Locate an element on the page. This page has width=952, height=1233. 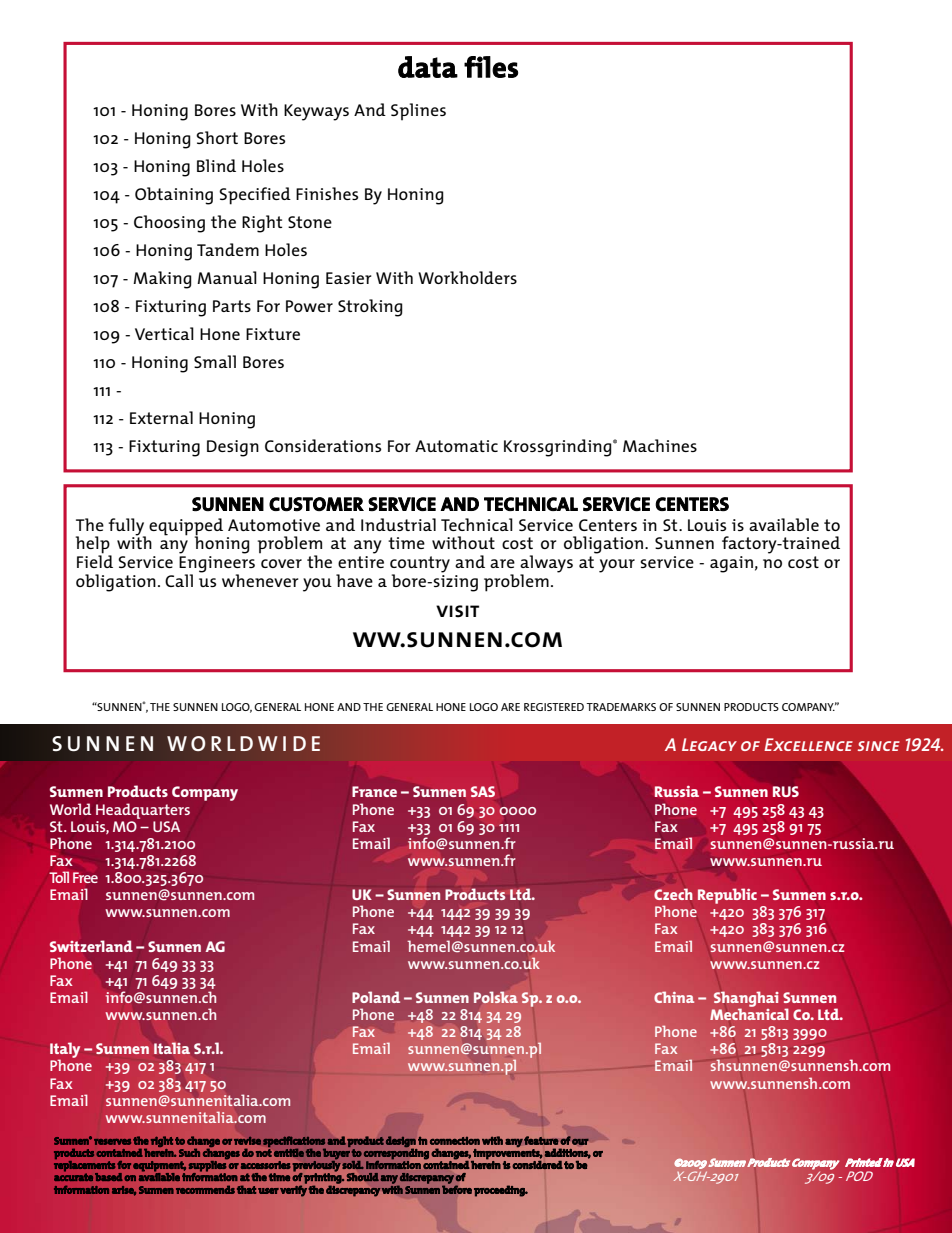
Short is located at coordinates (217, 137).
